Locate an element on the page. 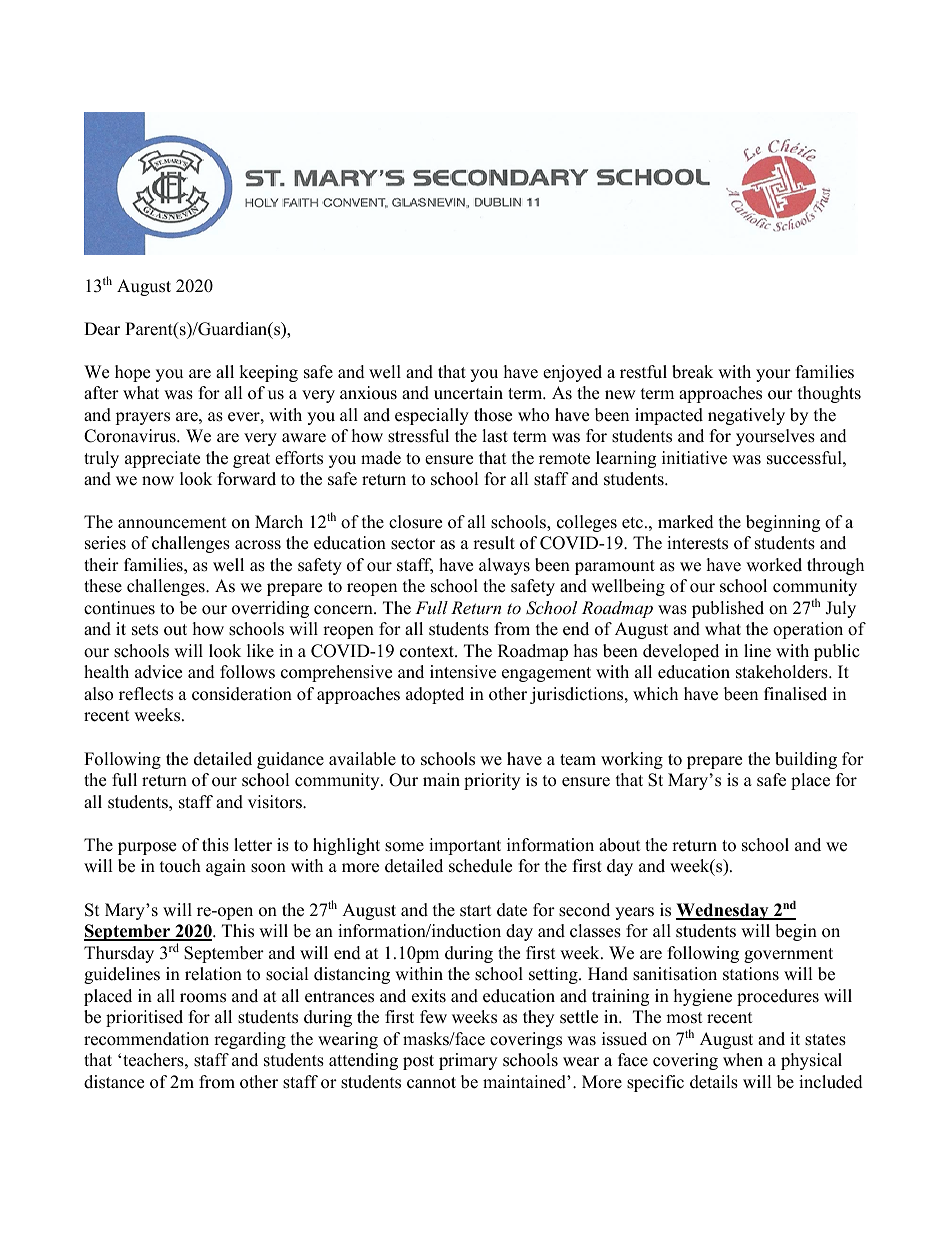 The width and height of the image is (952, 1233). break is located at coordinates (692, 372).
